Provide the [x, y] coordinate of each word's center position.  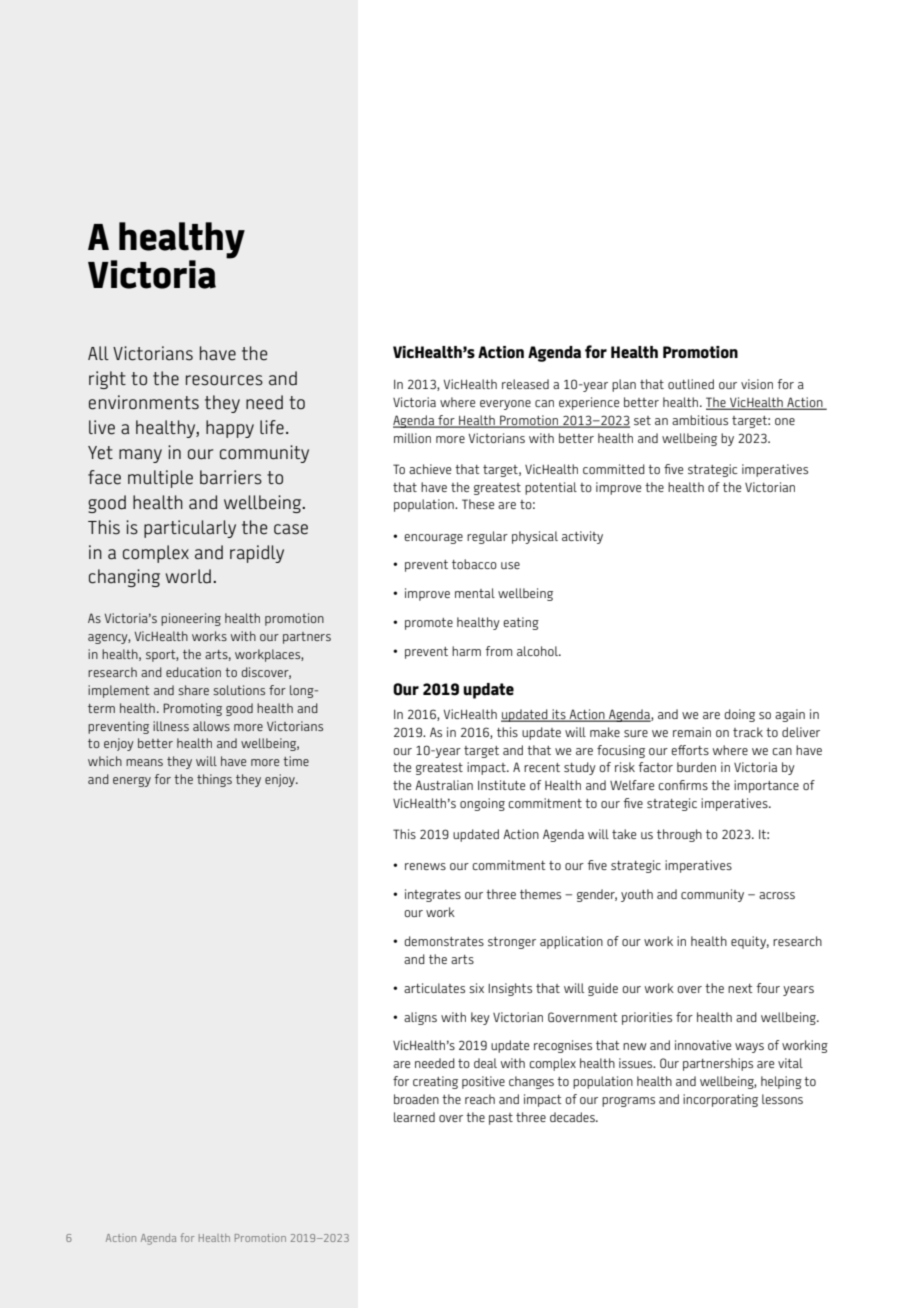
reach [480, 1099]
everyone [505, 405]
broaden [416, 1099]
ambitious [700, 420]
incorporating [720, 1100]
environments [144, 402]
